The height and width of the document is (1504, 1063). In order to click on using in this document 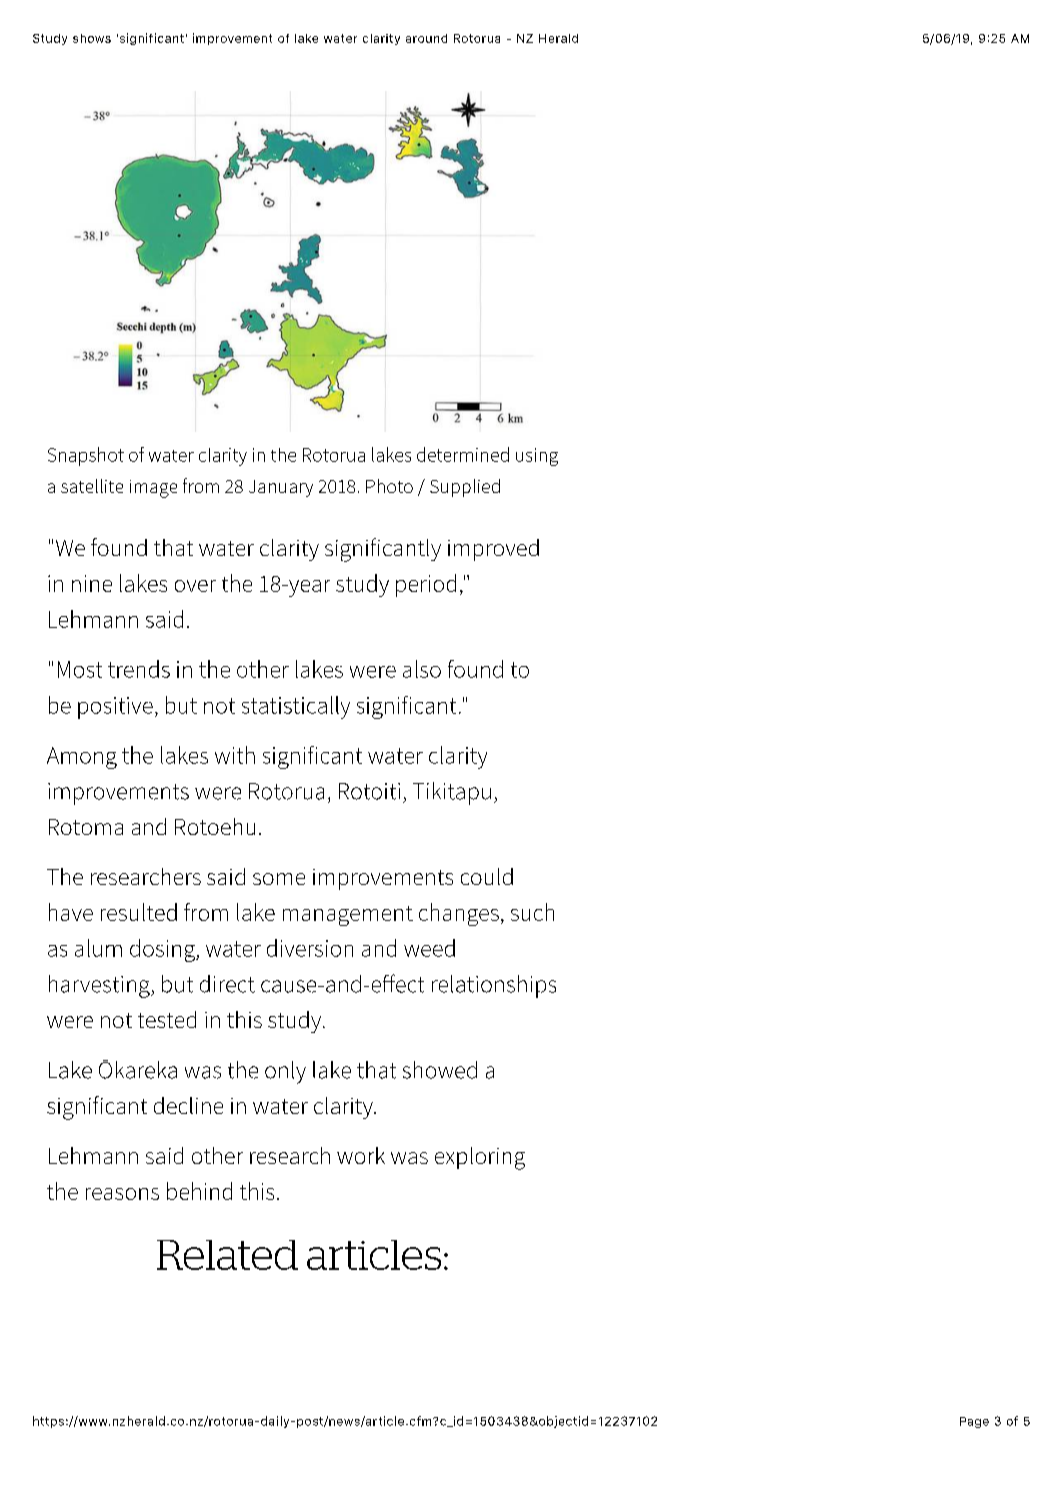, I will do `click(537, 457)`.
